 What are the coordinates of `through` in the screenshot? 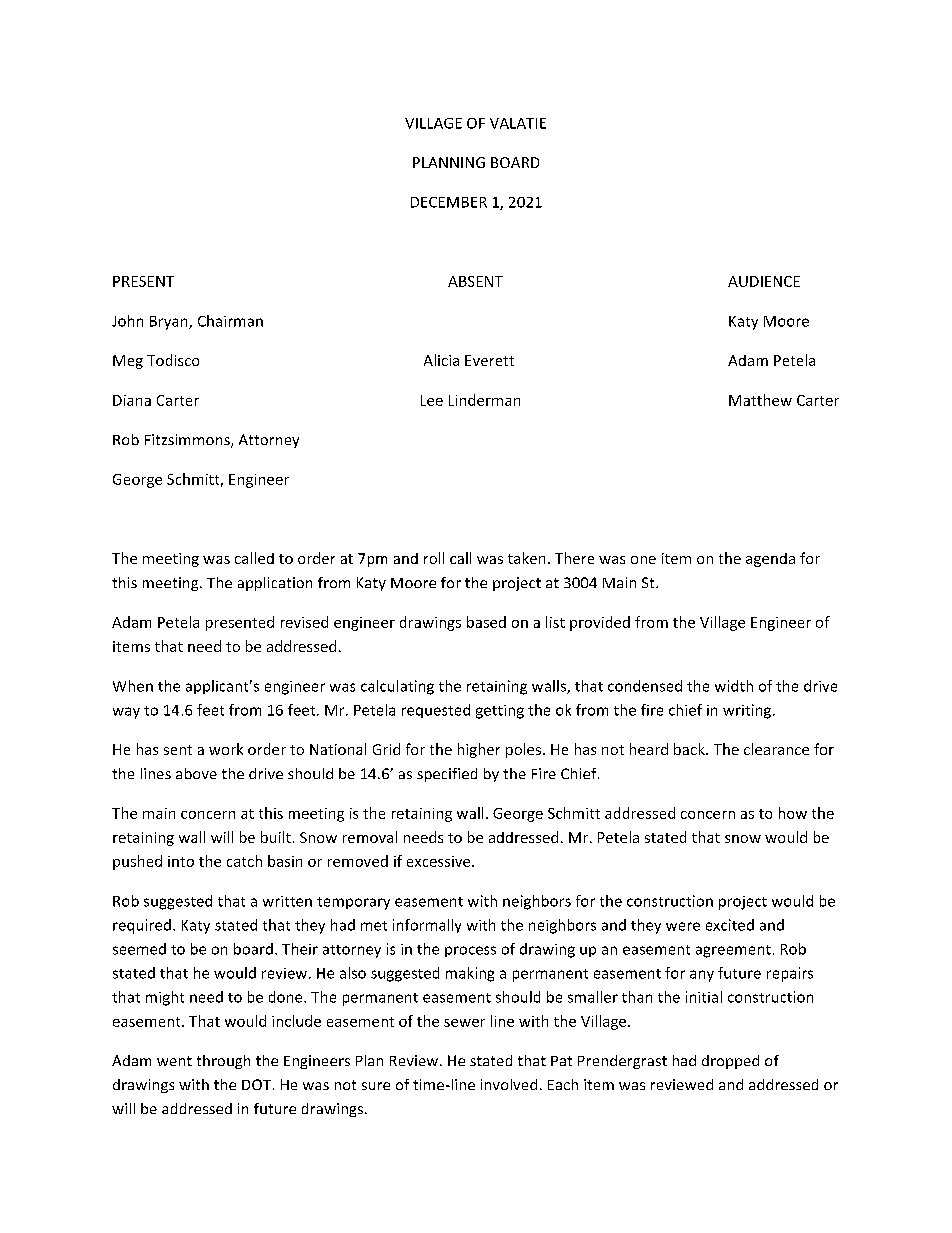 It's located at (223, 1062).
